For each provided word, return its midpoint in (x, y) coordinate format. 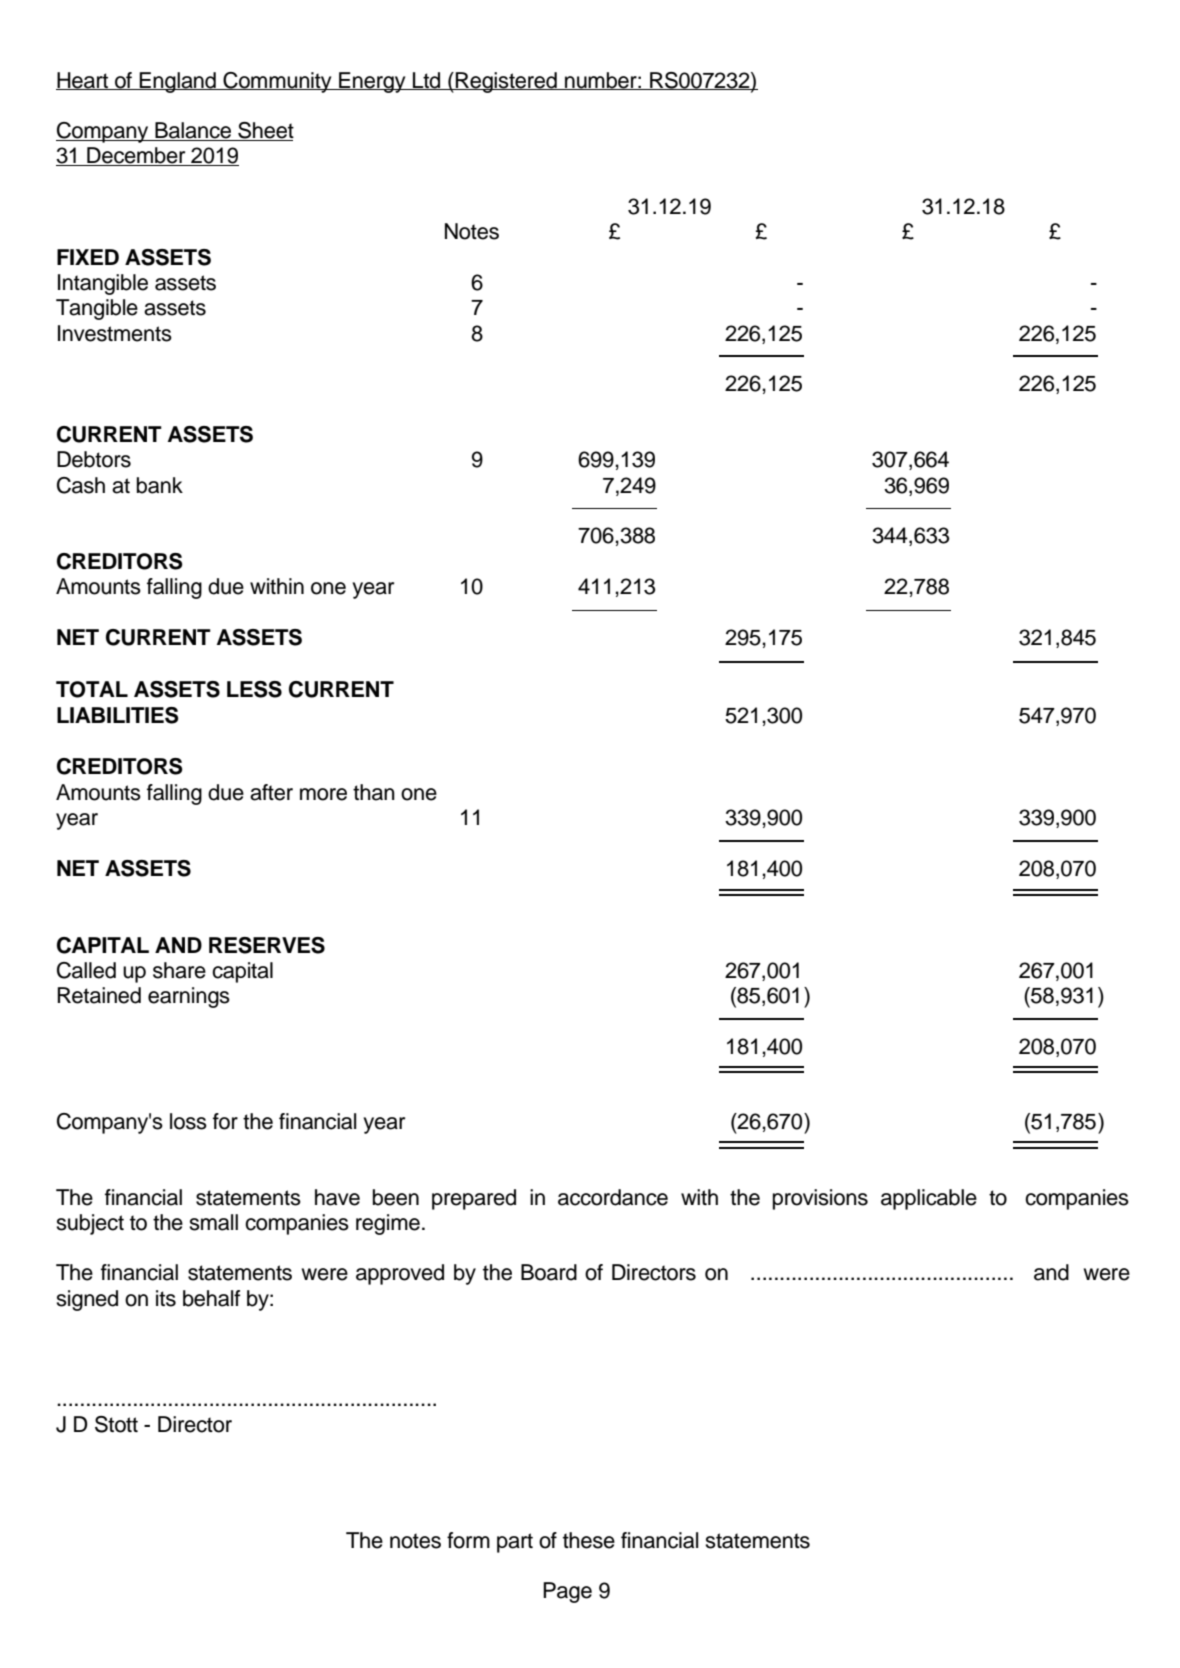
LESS (254, 689)
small (213, 1222)
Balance (193, 131)
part (515, 1543)
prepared (474, 1199)
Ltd (427, 81)
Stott (116, 1424)
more (323, 794)
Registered (506, 82)
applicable (929, 1199)
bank (160, 485)
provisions (820, 1199)
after (271, 792)
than (374, 792)
